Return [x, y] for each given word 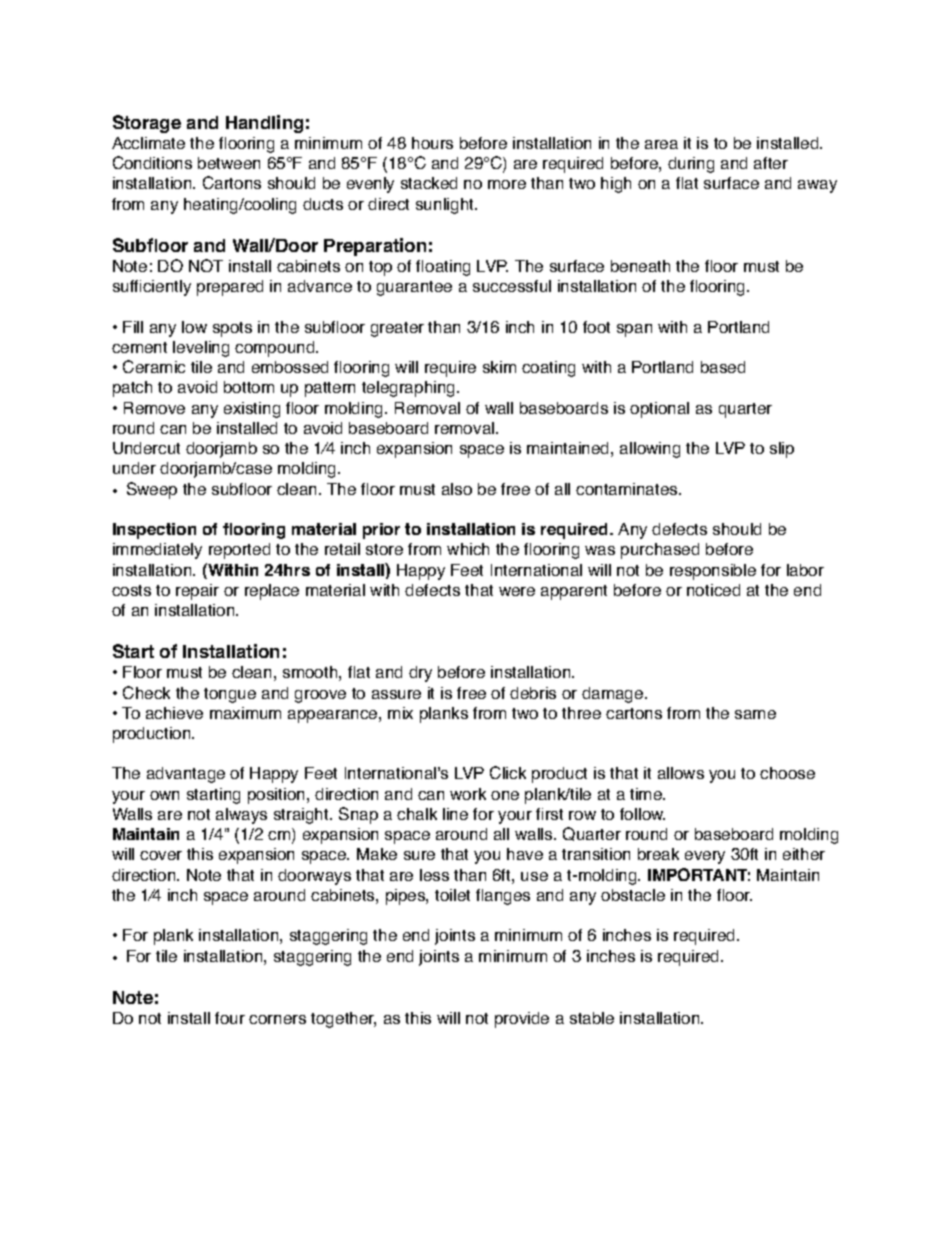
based [723, 367]
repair [197, 592]
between [229, 163]
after [771, 163]
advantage [186, 775]
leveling [201, 349]
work [468, 794]
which [468, 549]
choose [787, 773]
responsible [713, 572]
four [230, 1018]
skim [499, 367]
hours [432, 143]
